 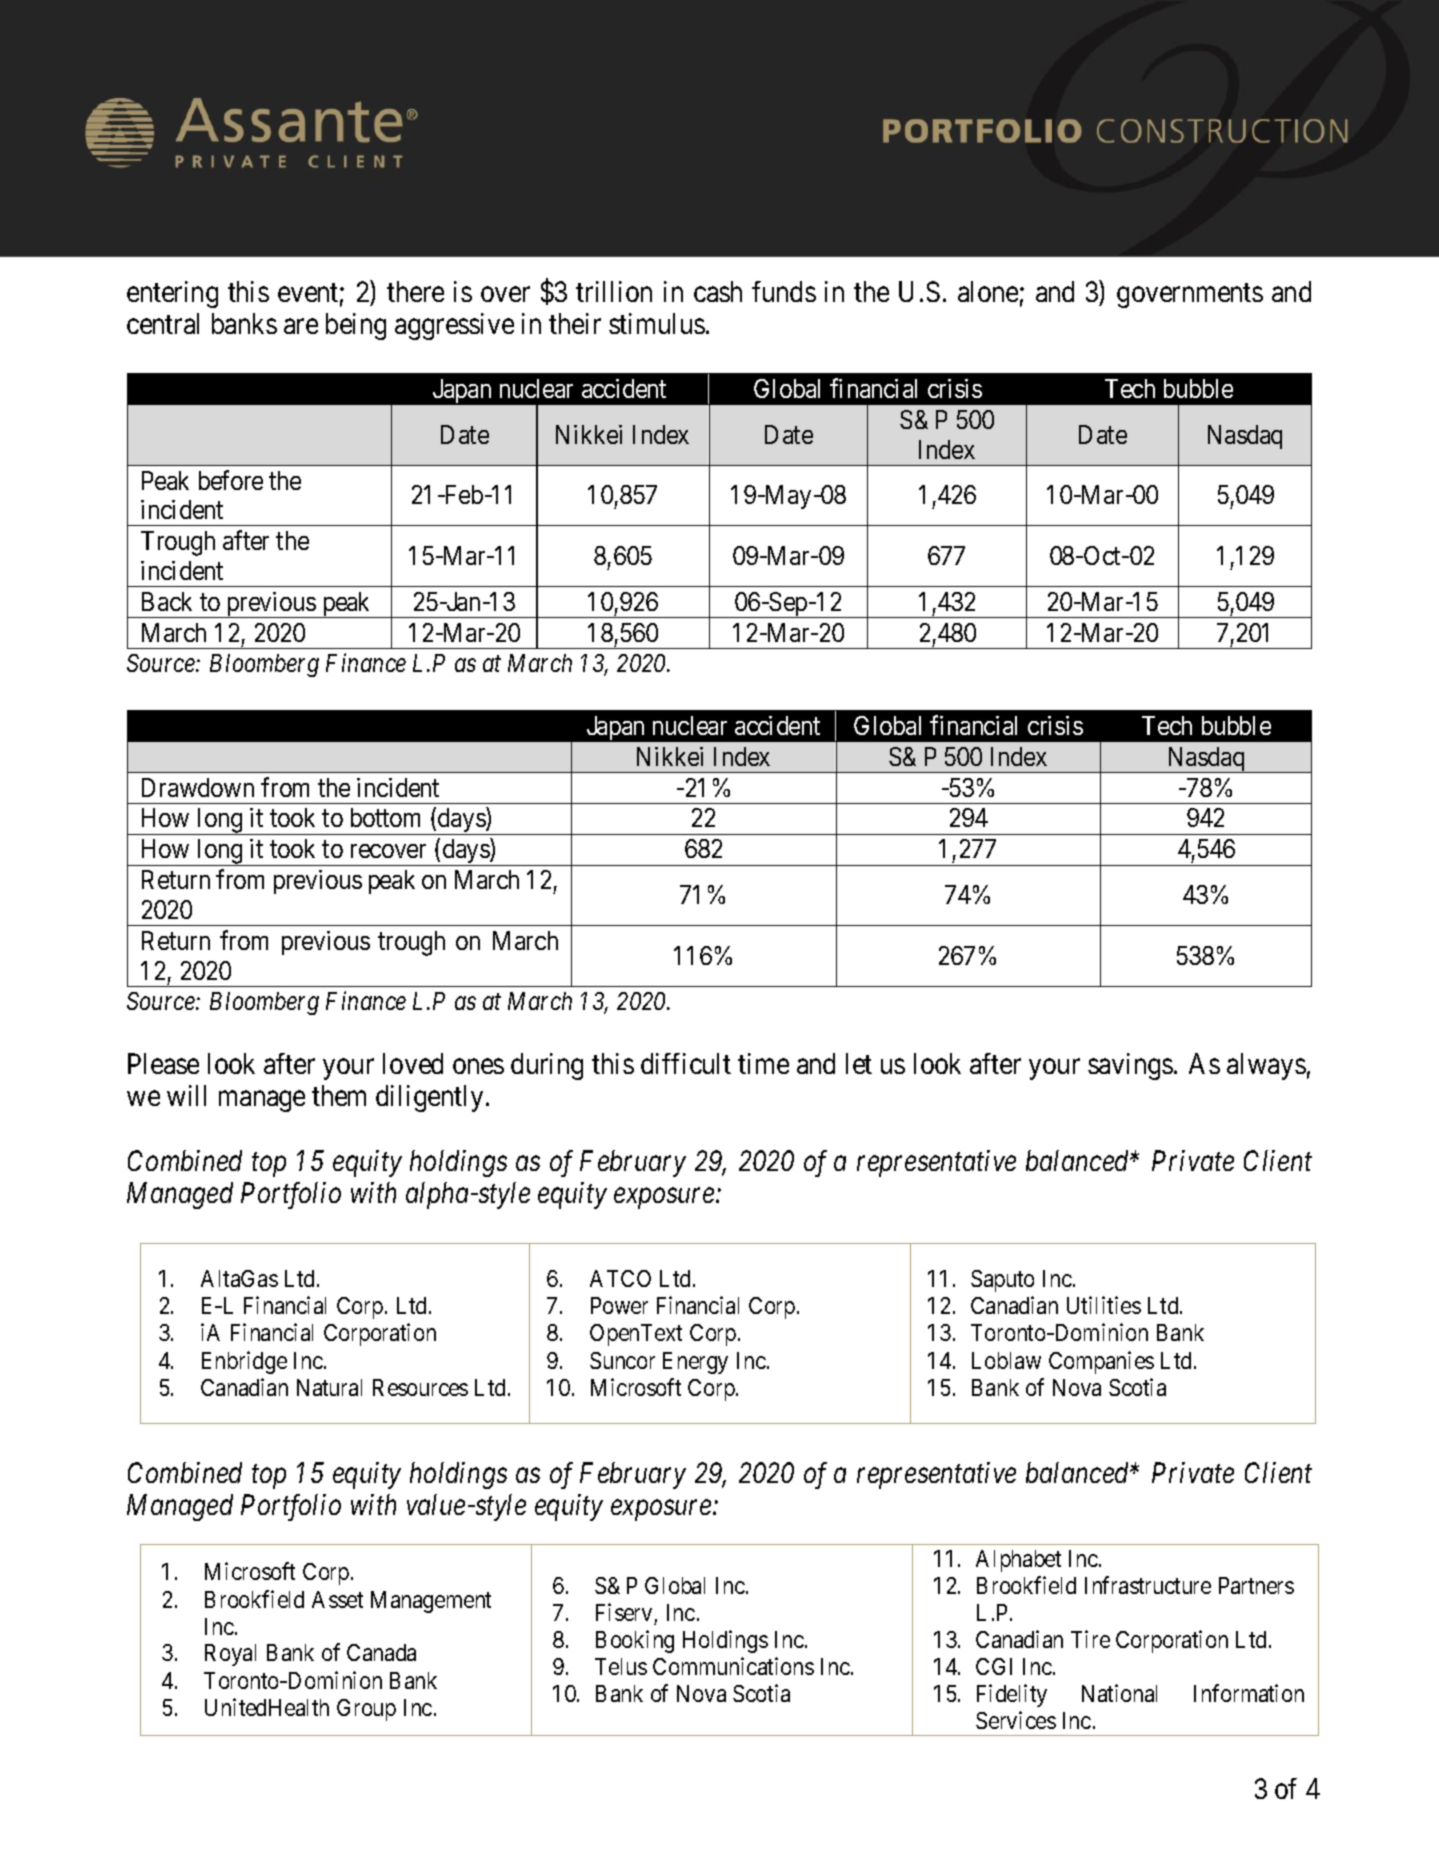 What do you see at coordinates (657, 323) in the image?
I see `stimulus` at bounding box center [657, 323].
